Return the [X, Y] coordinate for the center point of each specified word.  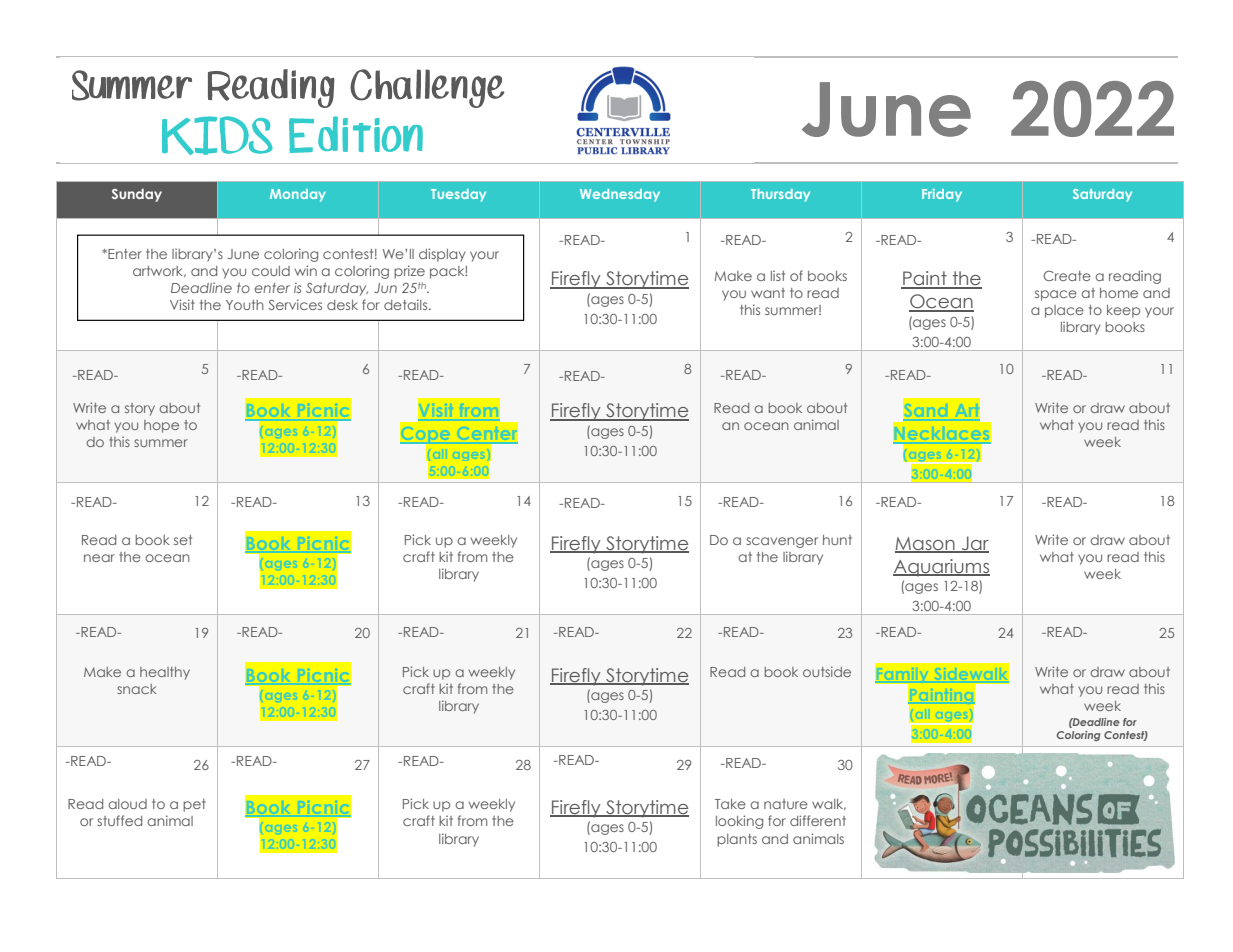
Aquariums [941, 568]
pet [194, 805]
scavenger [782, 542]
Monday [298, 195]
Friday [942, 195]
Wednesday [620, 195]
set [183, 540]
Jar [974, 544]
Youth [245, 305]
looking [739, 822]
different [818, 820]
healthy [165, 673]
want [768, 293]
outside [827, 671]
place [1064, 311]
